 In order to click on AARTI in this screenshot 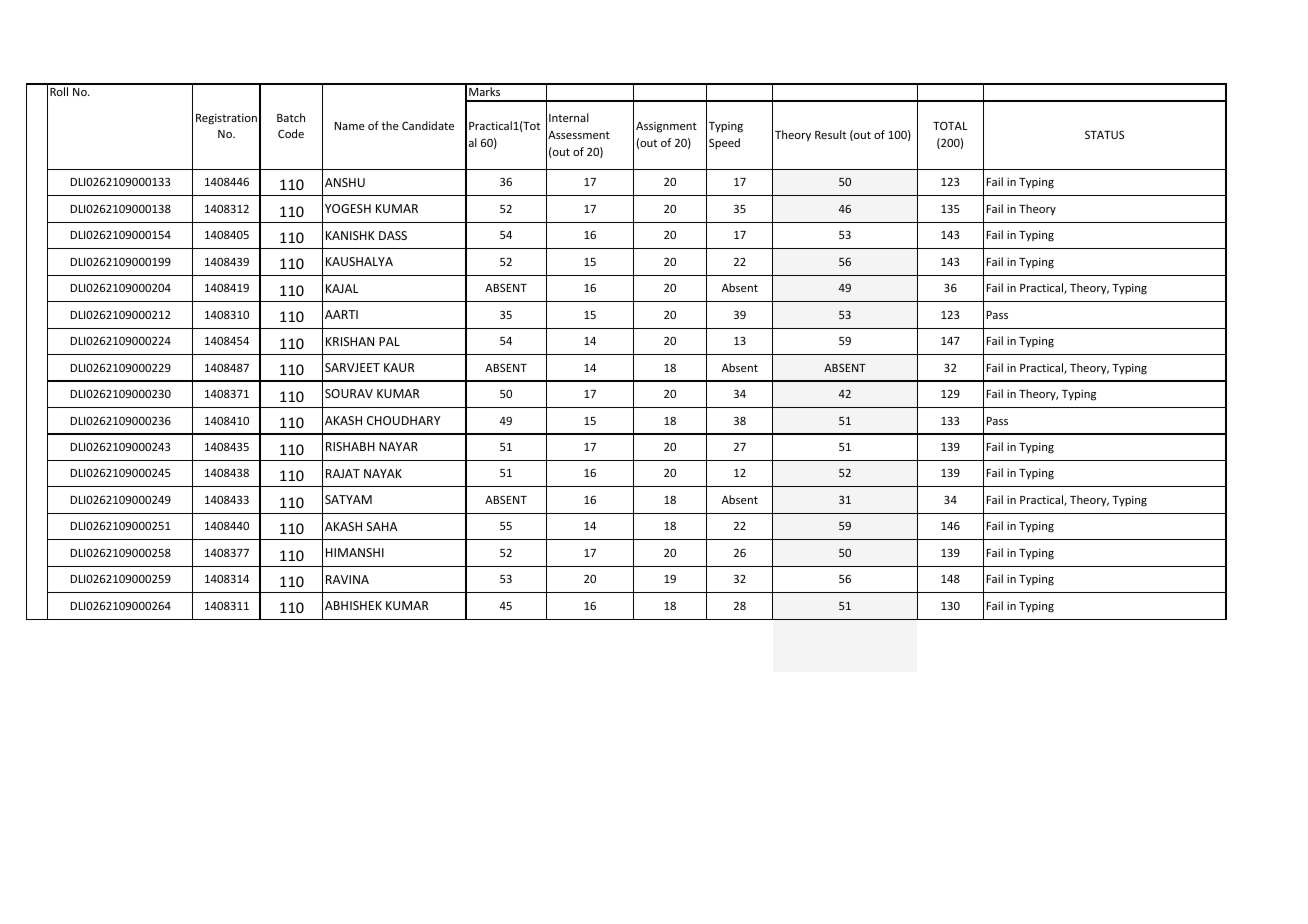, I will do `click(341, 314)`.
